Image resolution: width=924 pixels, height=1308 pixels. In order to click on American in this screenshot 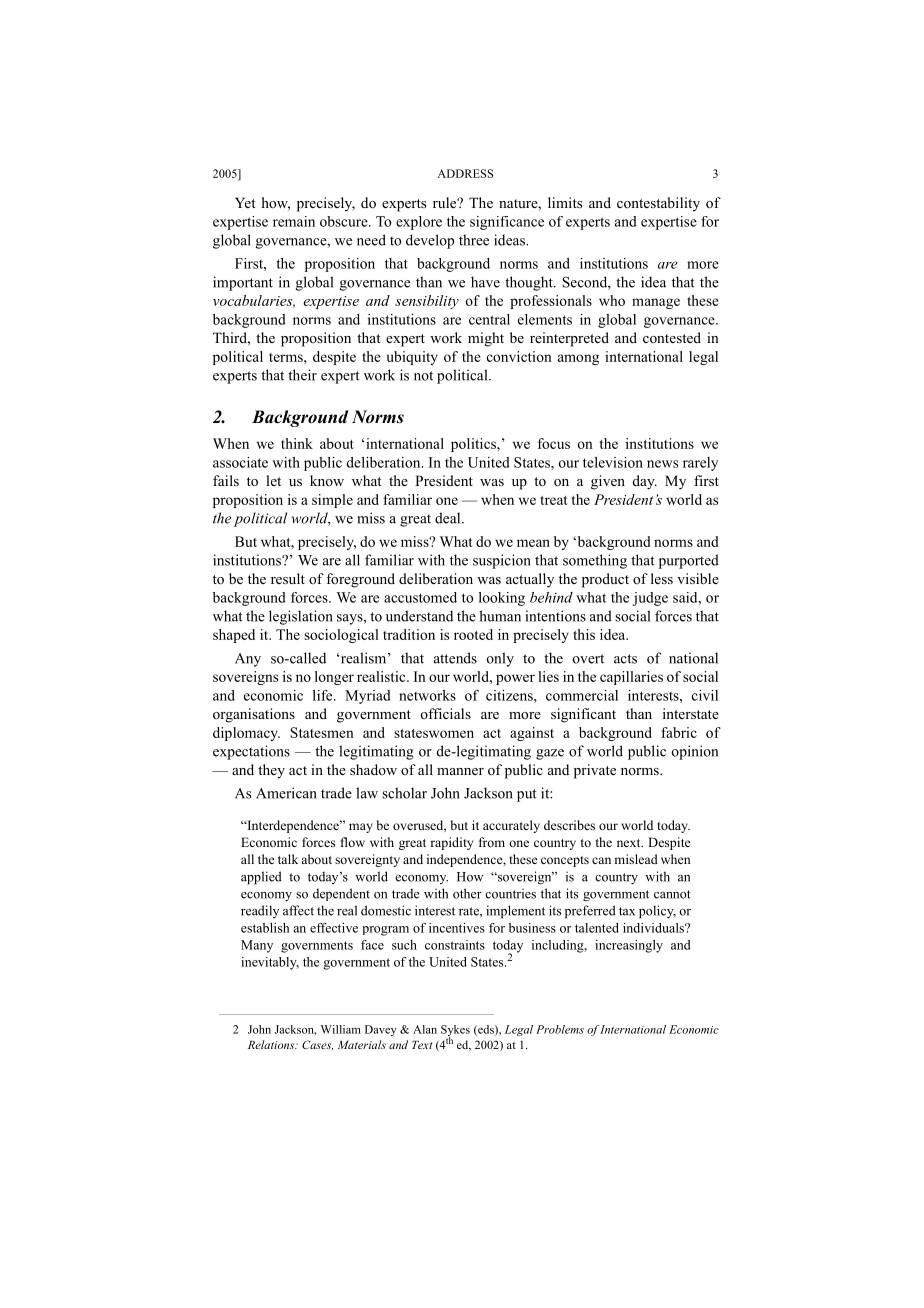, I will do `click(286, 793)`.
